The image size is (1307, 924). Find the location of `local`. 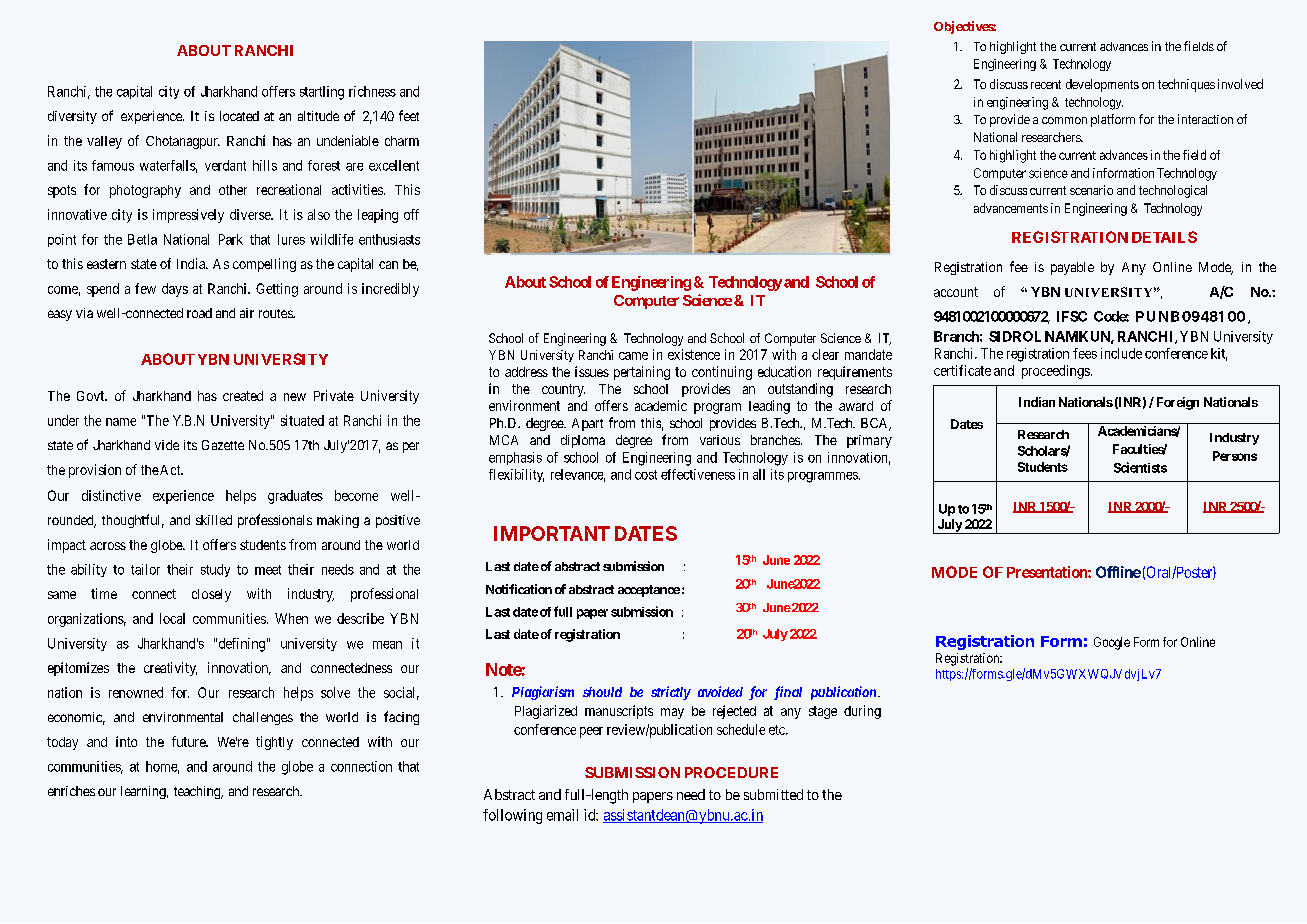

local is located at coordinates (172, 618).
